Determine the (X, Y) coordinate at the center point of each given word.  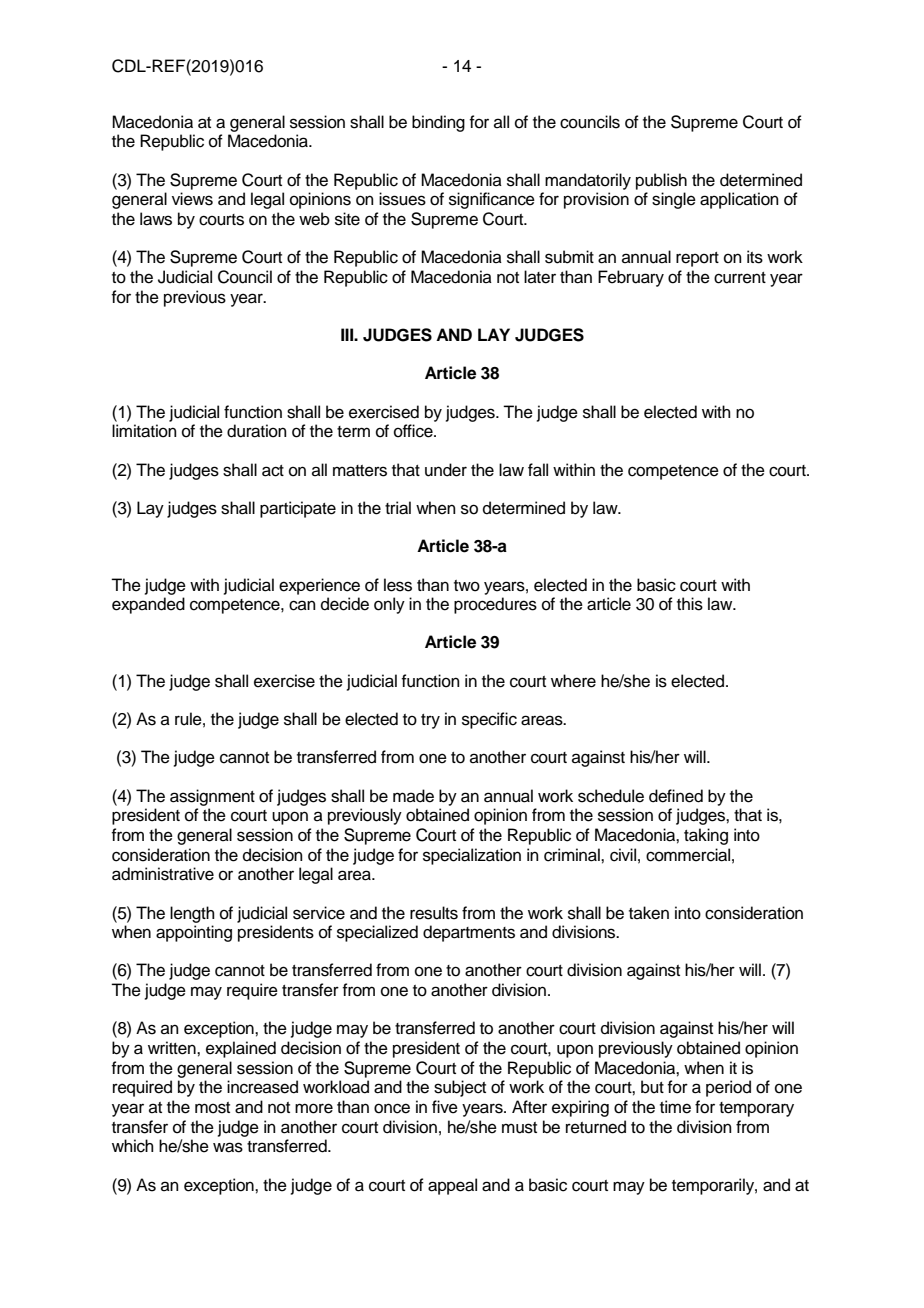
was (228, 1147)
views (192, 199)
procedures (495, 605)
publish (661, 181)
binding (438, 123)
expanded (148, 605)
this (690, 604)
